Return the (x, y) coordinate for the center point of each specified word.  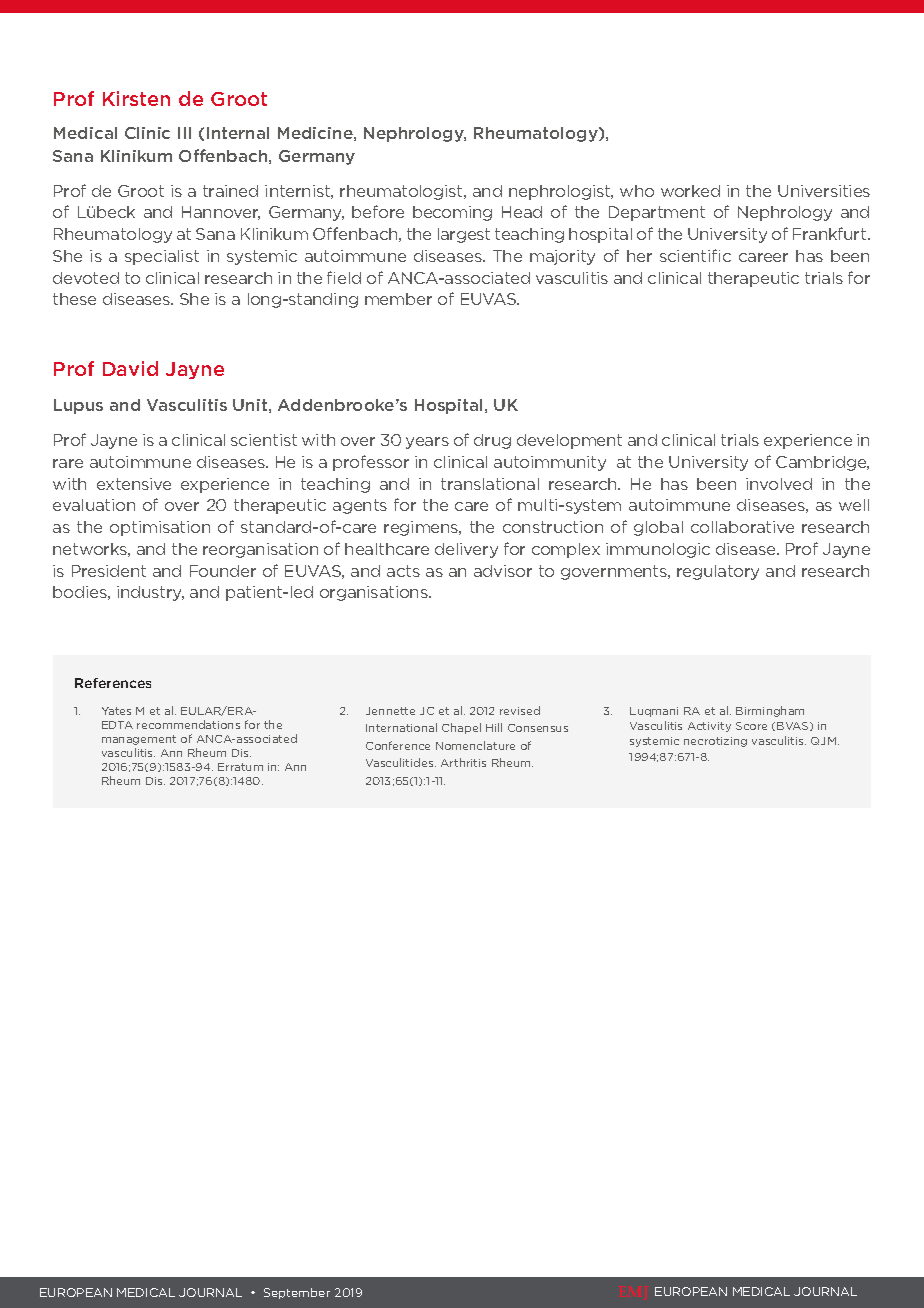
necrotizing (715, 742)
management (139, 740)
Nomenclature (475, 745)
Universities (824, 191)
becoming (452, 213)
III (184, 133)
